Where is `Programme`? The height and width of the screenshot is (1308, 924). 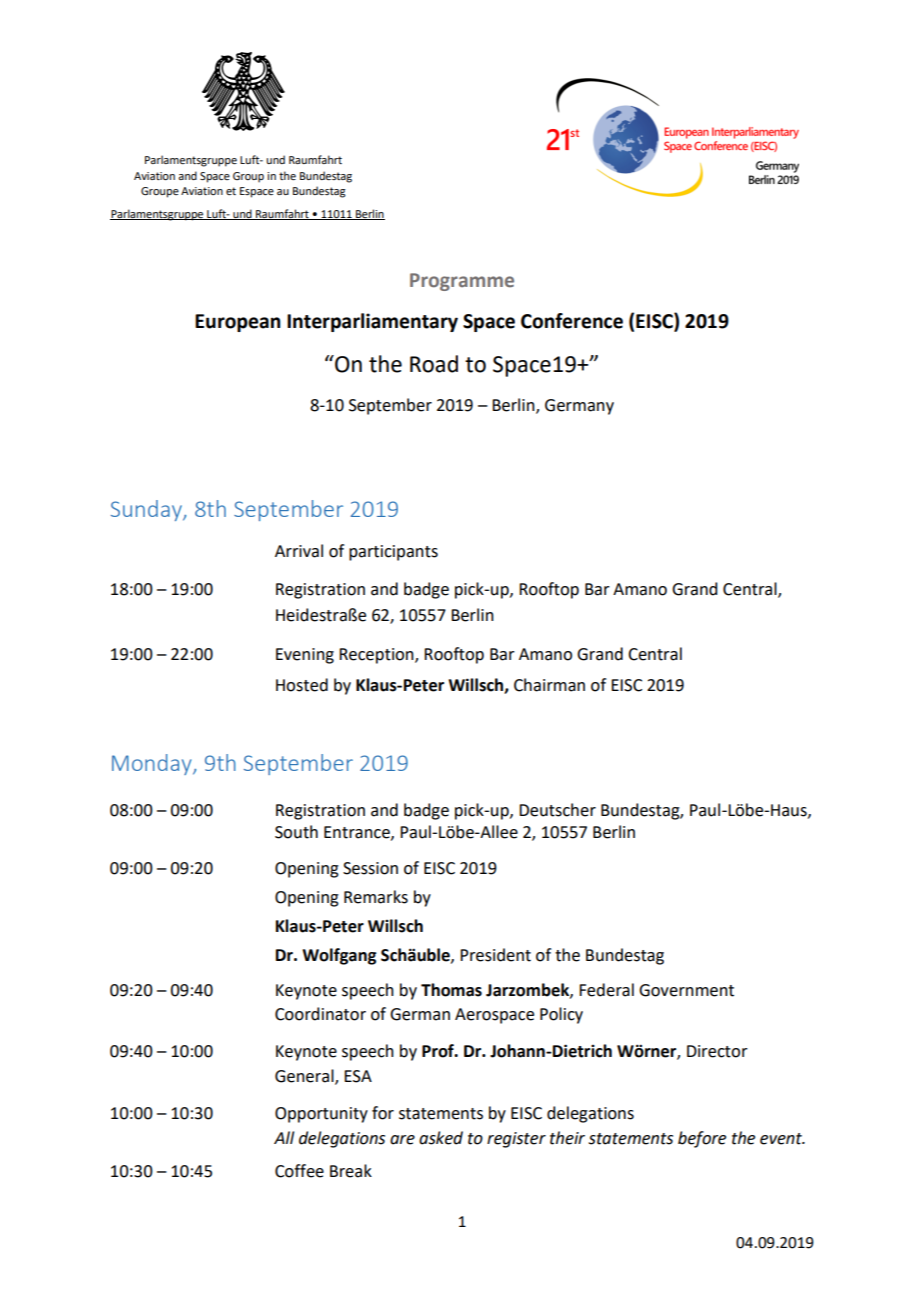 Programme is located at coordinates (462, 282).
